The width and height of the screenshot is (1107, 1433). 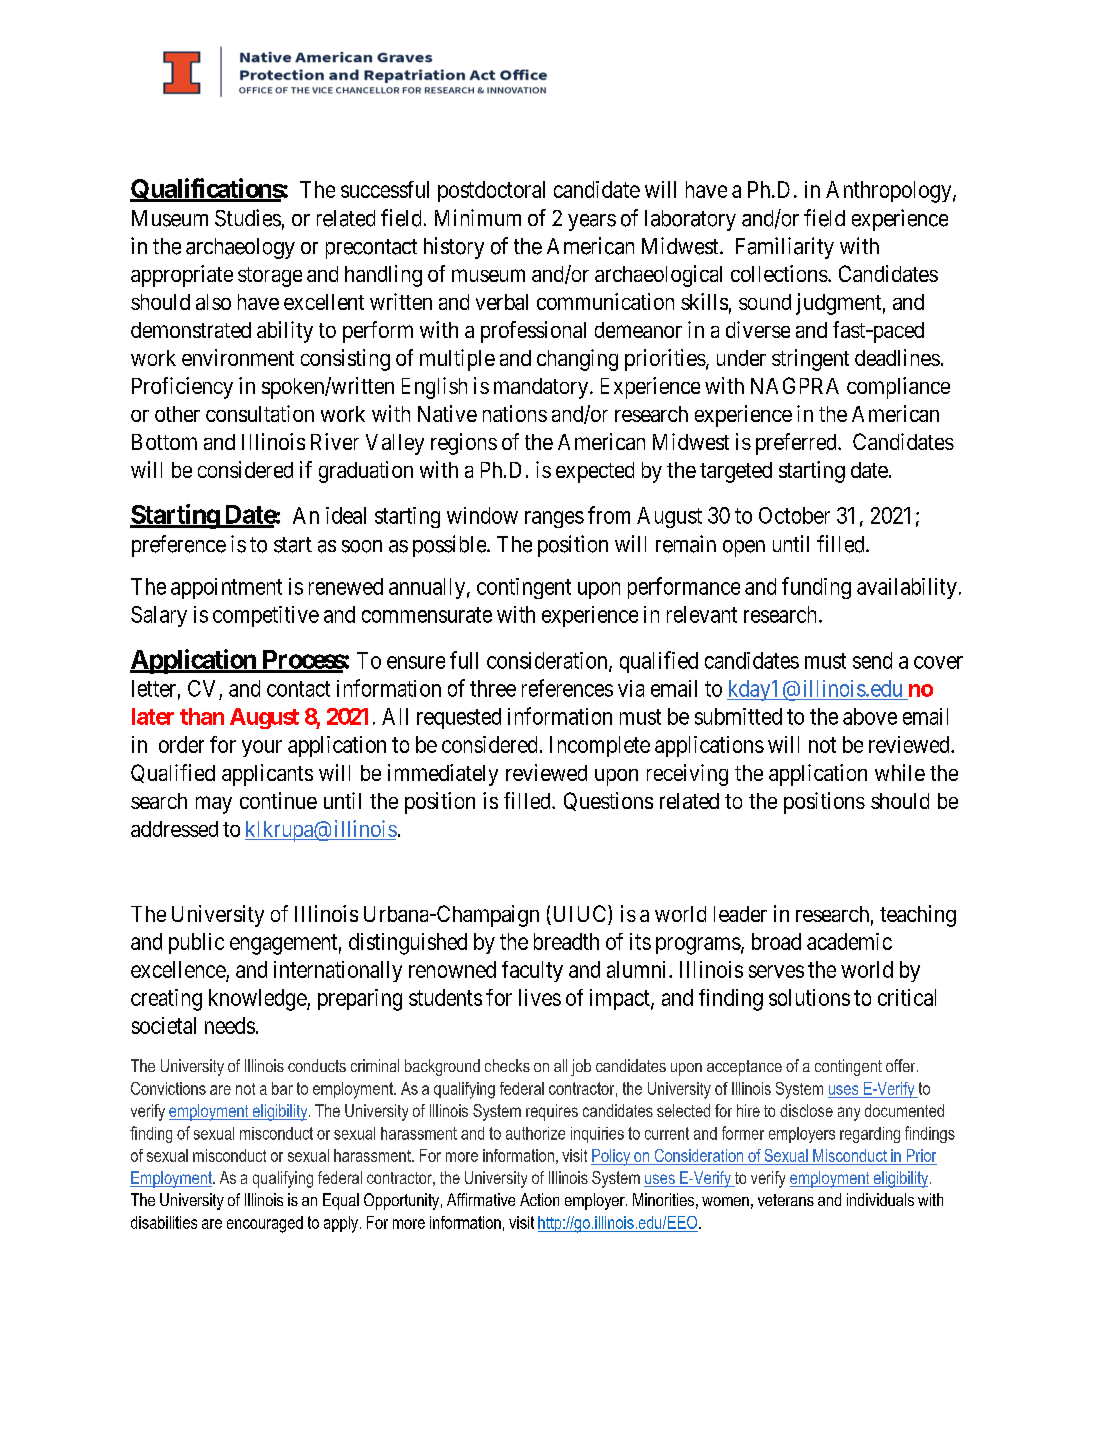 What do you see at coordinates (567, 688) in the screenshot?
I see `references` at bounding box center [567, 688].
